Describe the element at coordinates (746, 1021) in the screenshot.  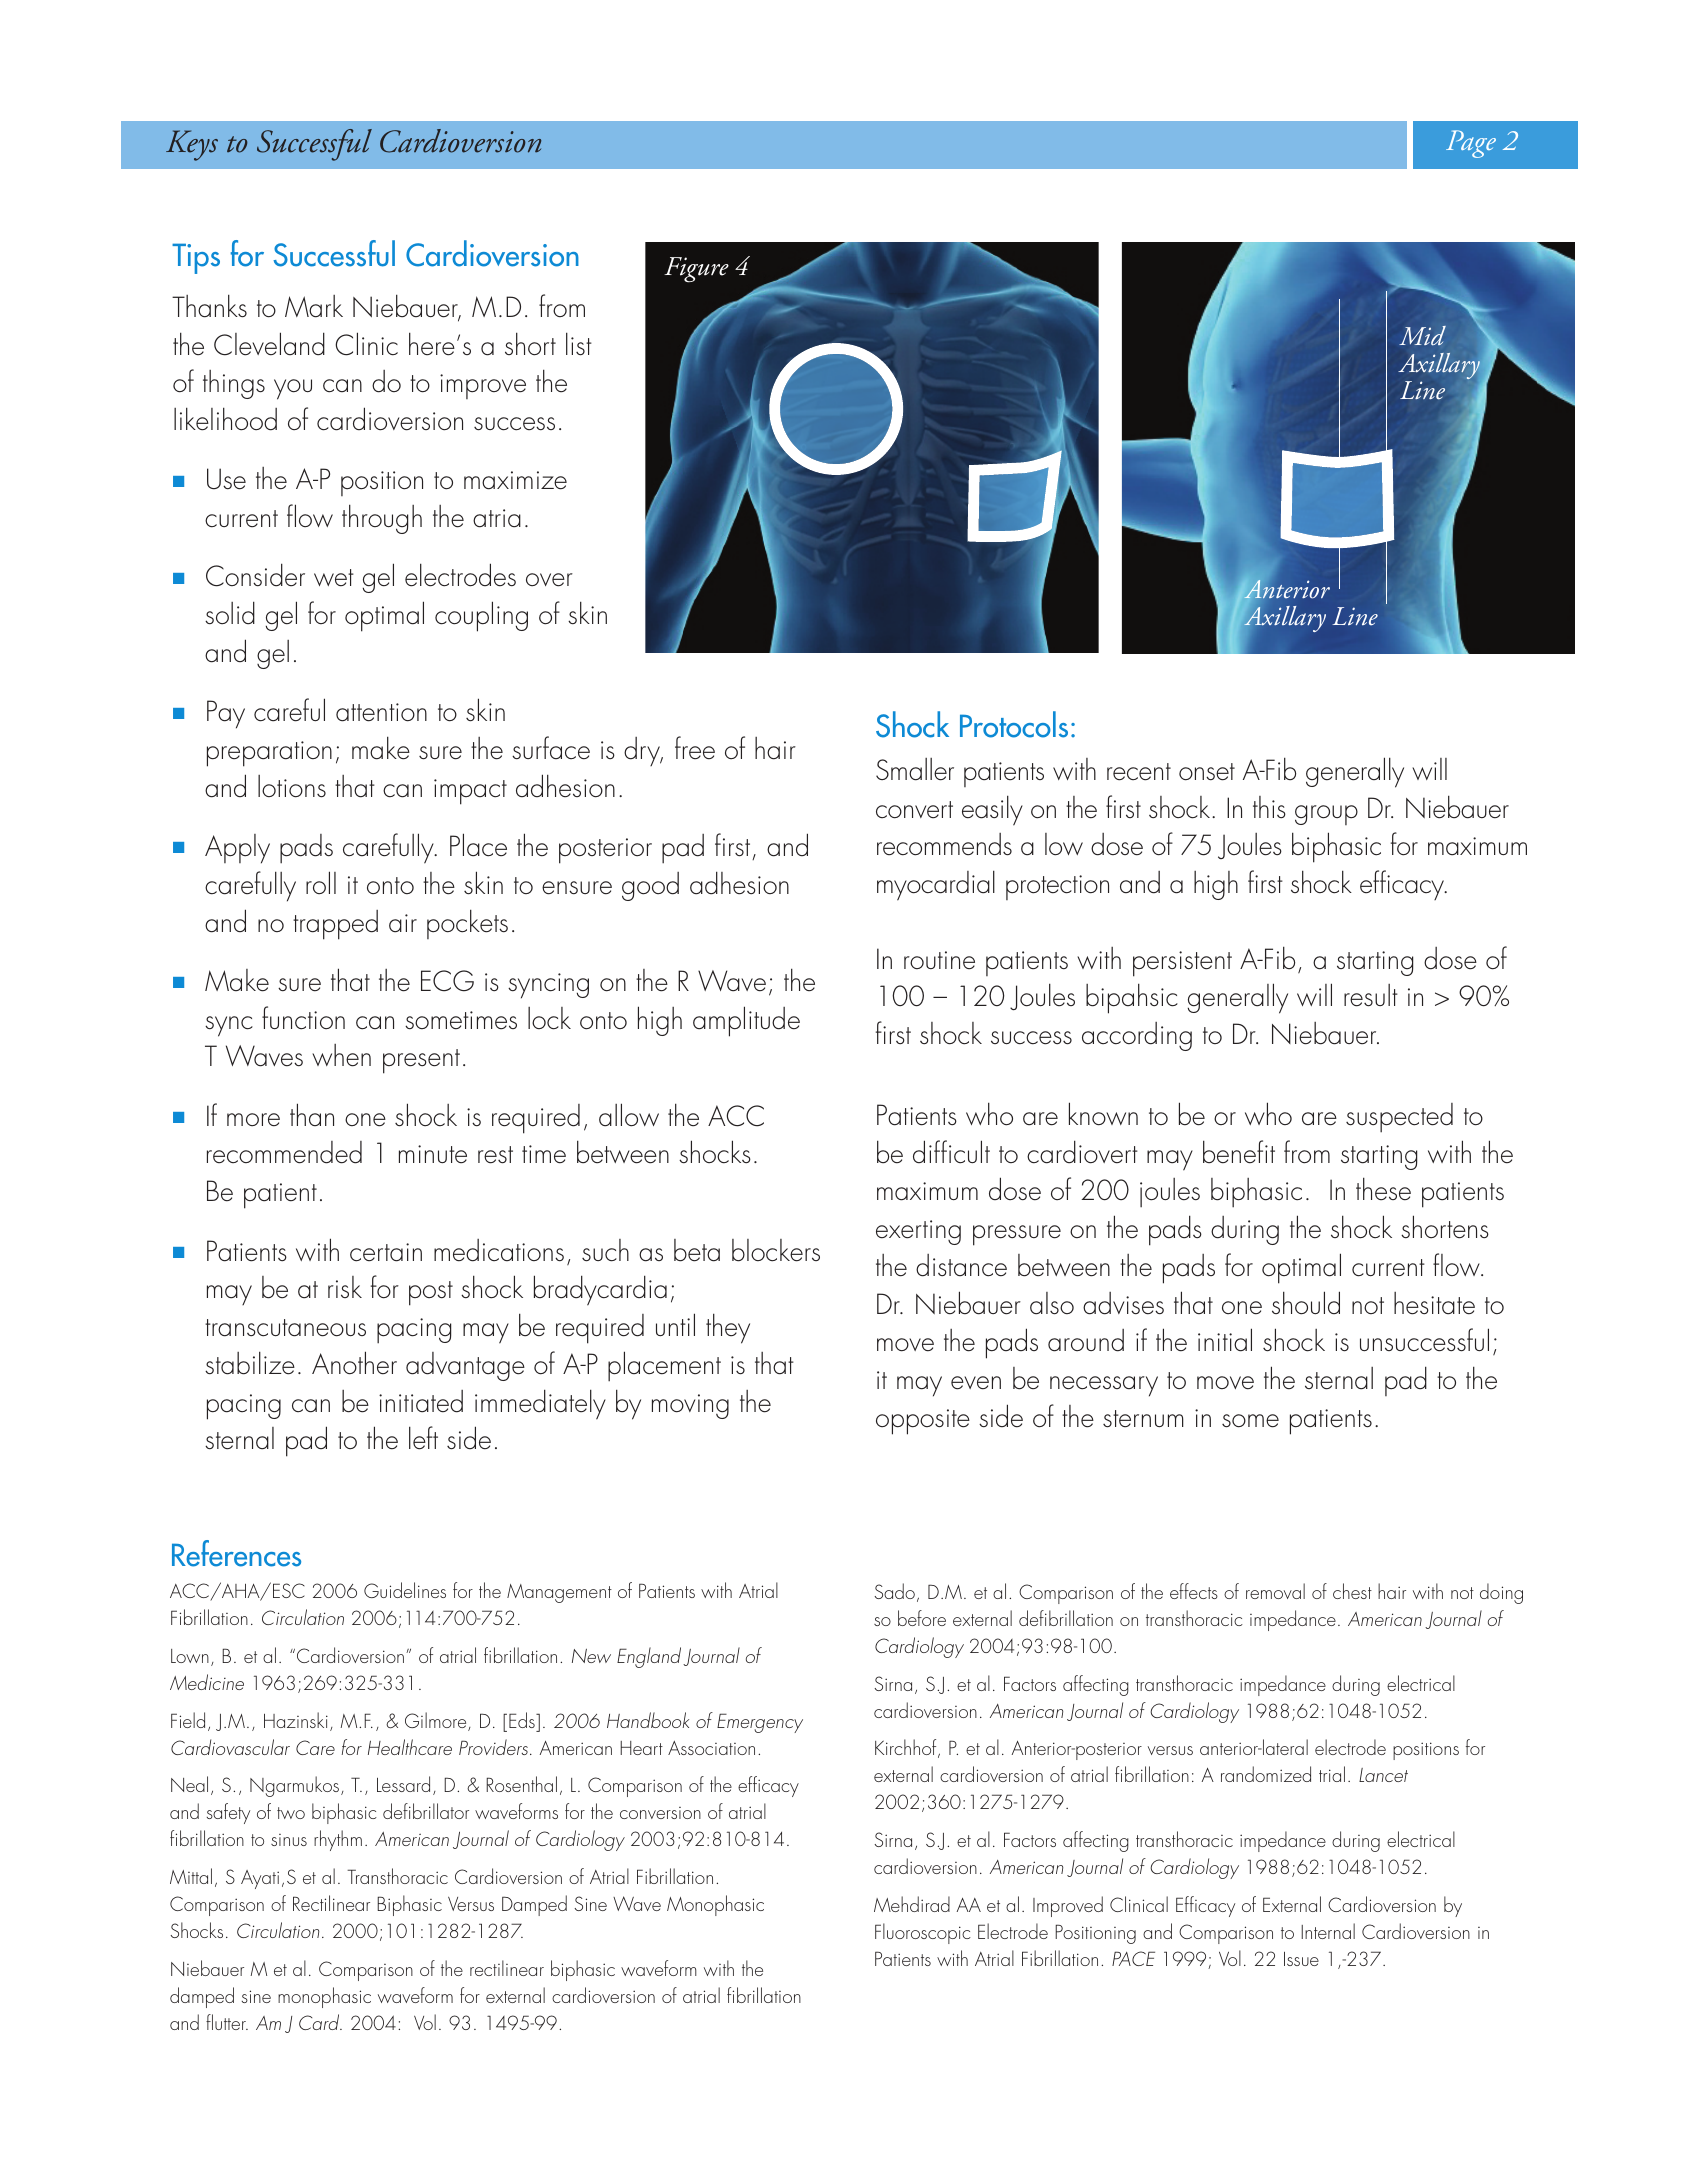
I see `amplitude` at that location.
